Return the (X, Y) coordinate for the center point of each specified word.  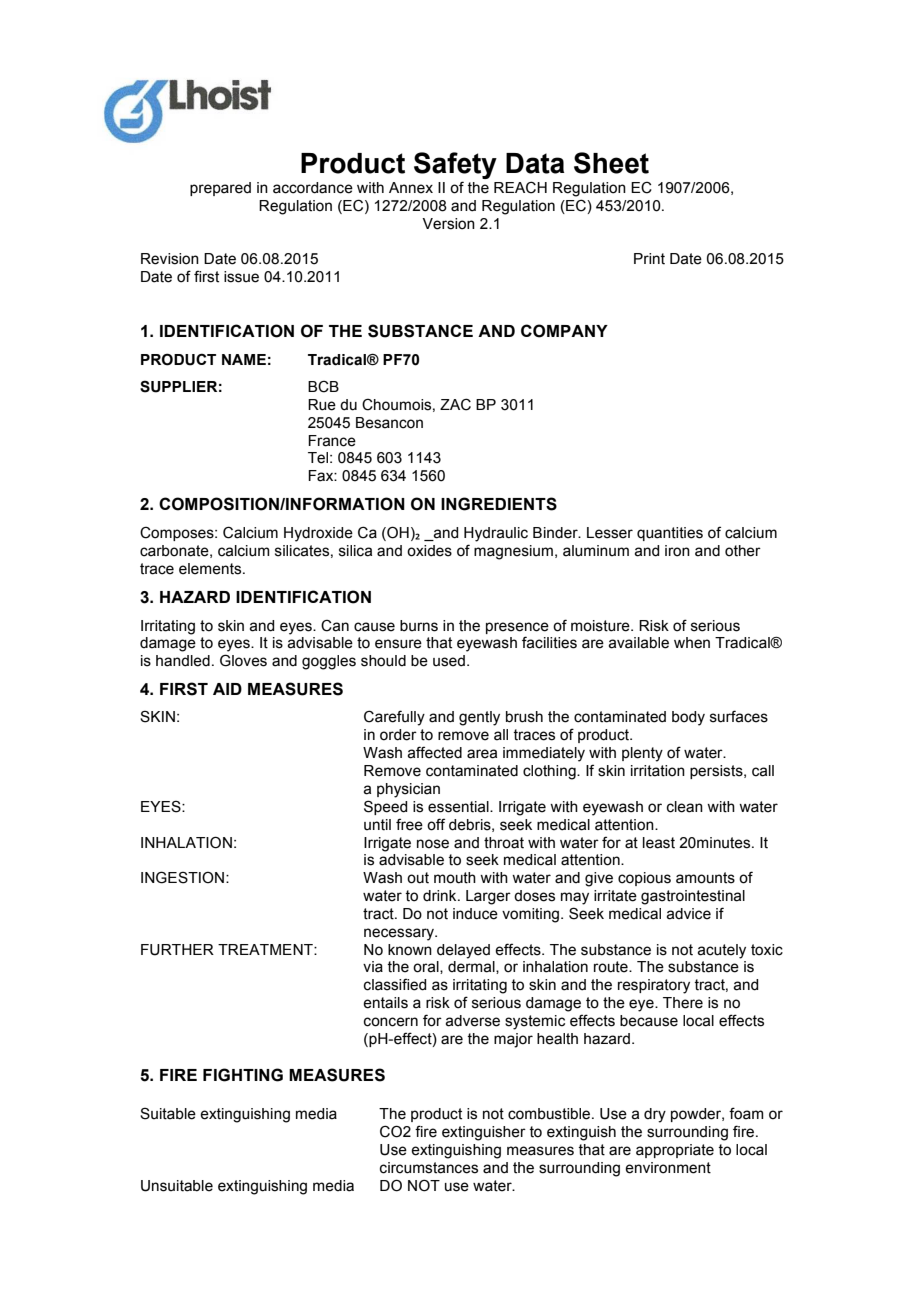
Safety (455, 165)
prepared (220, 189)
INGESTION (182, 877)
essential (459, 807)
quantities (670, 534)
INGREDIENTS (499, 504)
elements (211, 569)
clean (685, 807)
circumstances (429, 1168)
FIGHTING (243, 1075)
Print (649, 259)
